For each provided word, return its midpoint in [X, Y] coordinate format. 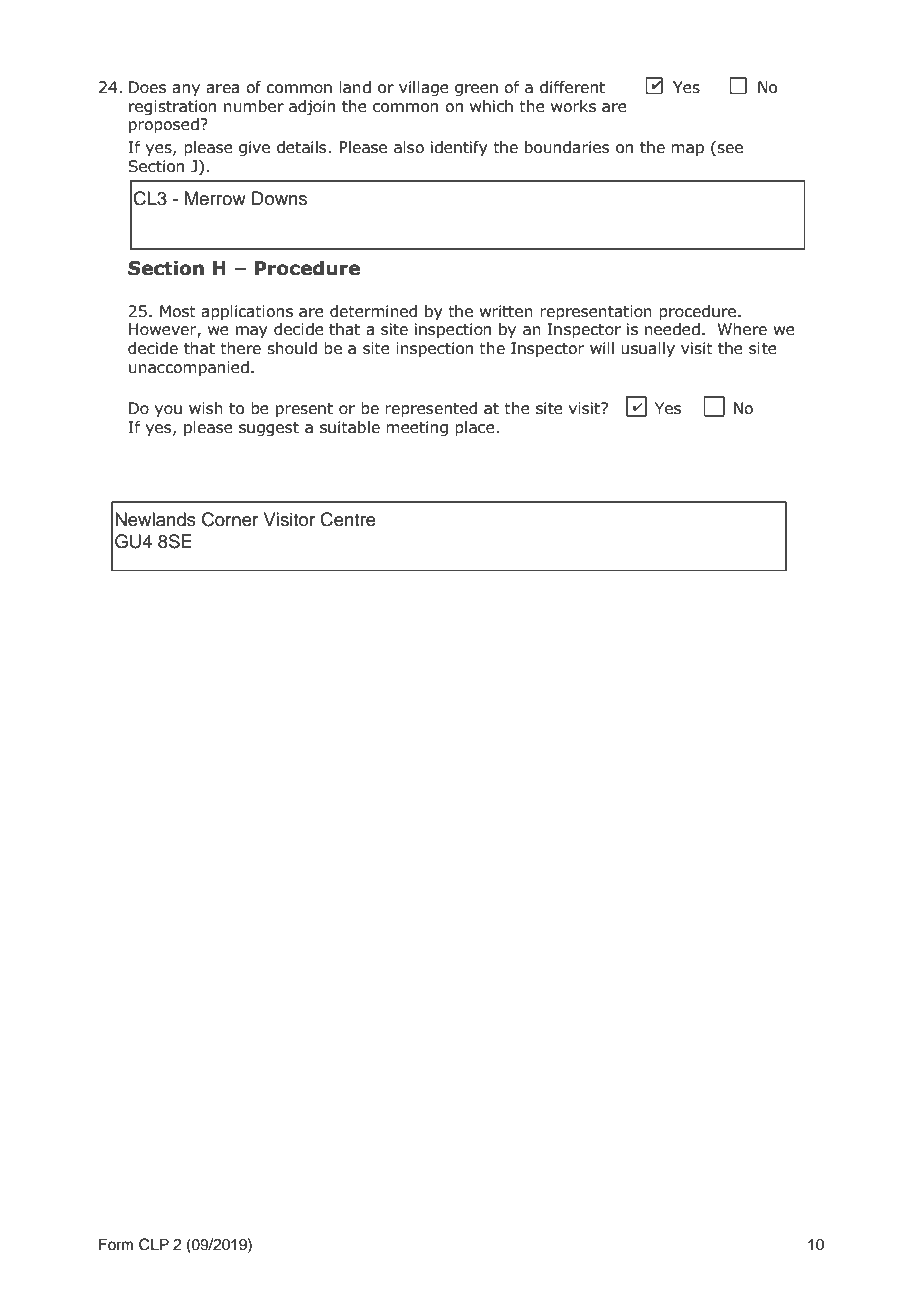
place [475, 429]
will [602, 348]
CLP [154, 1244]
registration [172, 107]
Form [116, 1244]
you [168, 411]
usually [648, 349]
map [687, 150]
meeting [417, 428]
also [409, 147]
